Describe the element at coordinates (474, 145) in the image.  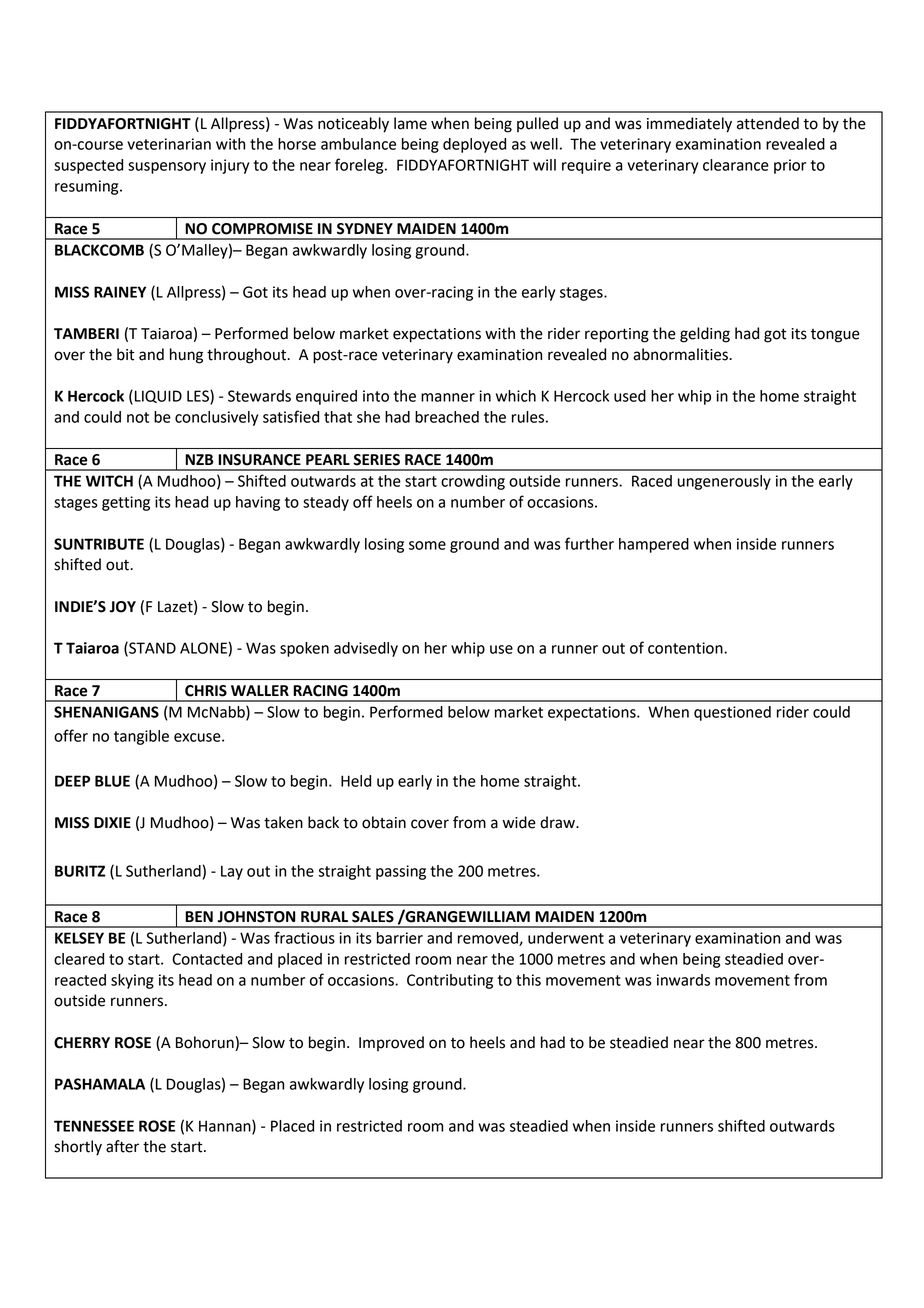
I see `deployed` at that location.
